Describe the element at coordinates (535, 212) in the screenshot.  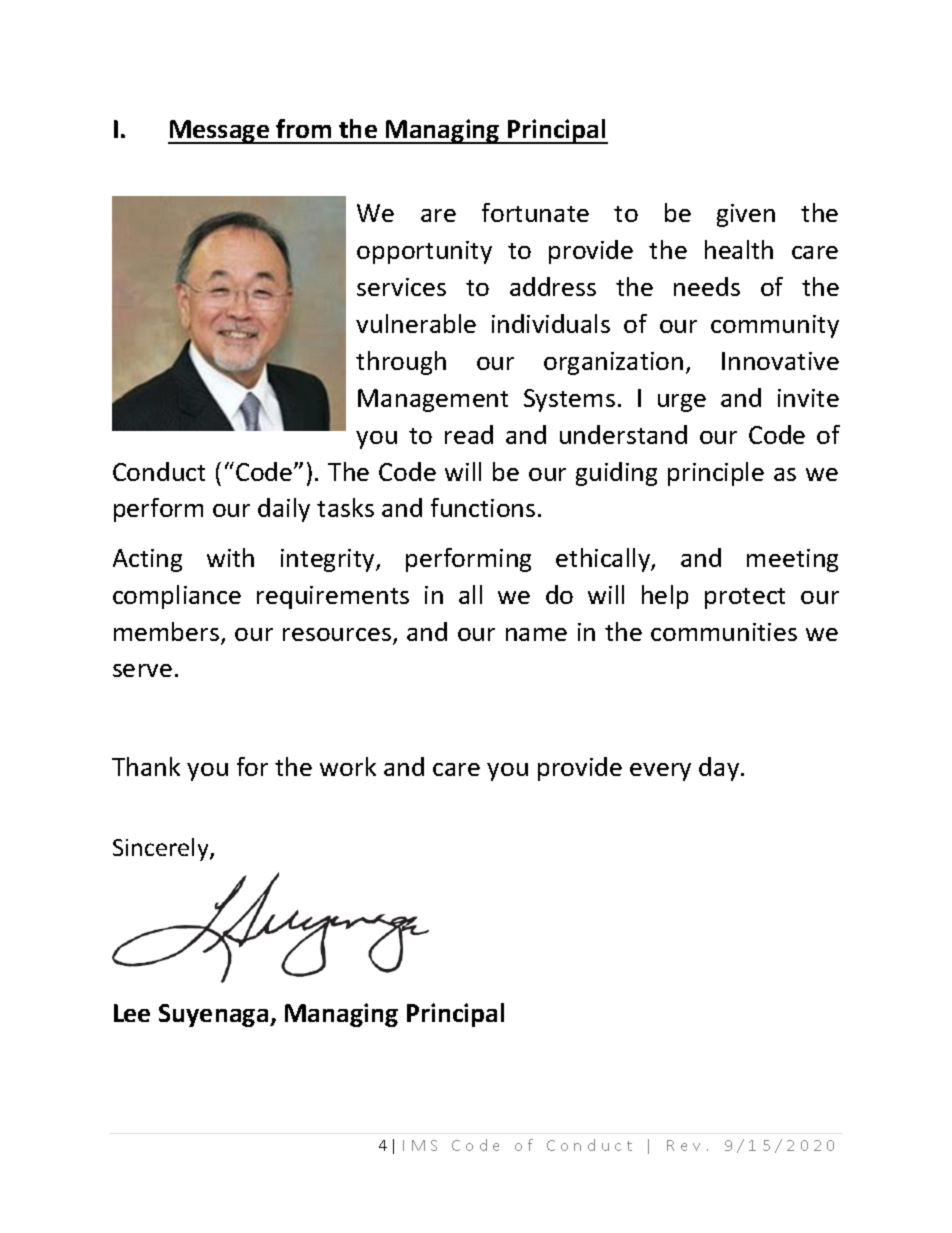
I see `fortunate` at that location.
